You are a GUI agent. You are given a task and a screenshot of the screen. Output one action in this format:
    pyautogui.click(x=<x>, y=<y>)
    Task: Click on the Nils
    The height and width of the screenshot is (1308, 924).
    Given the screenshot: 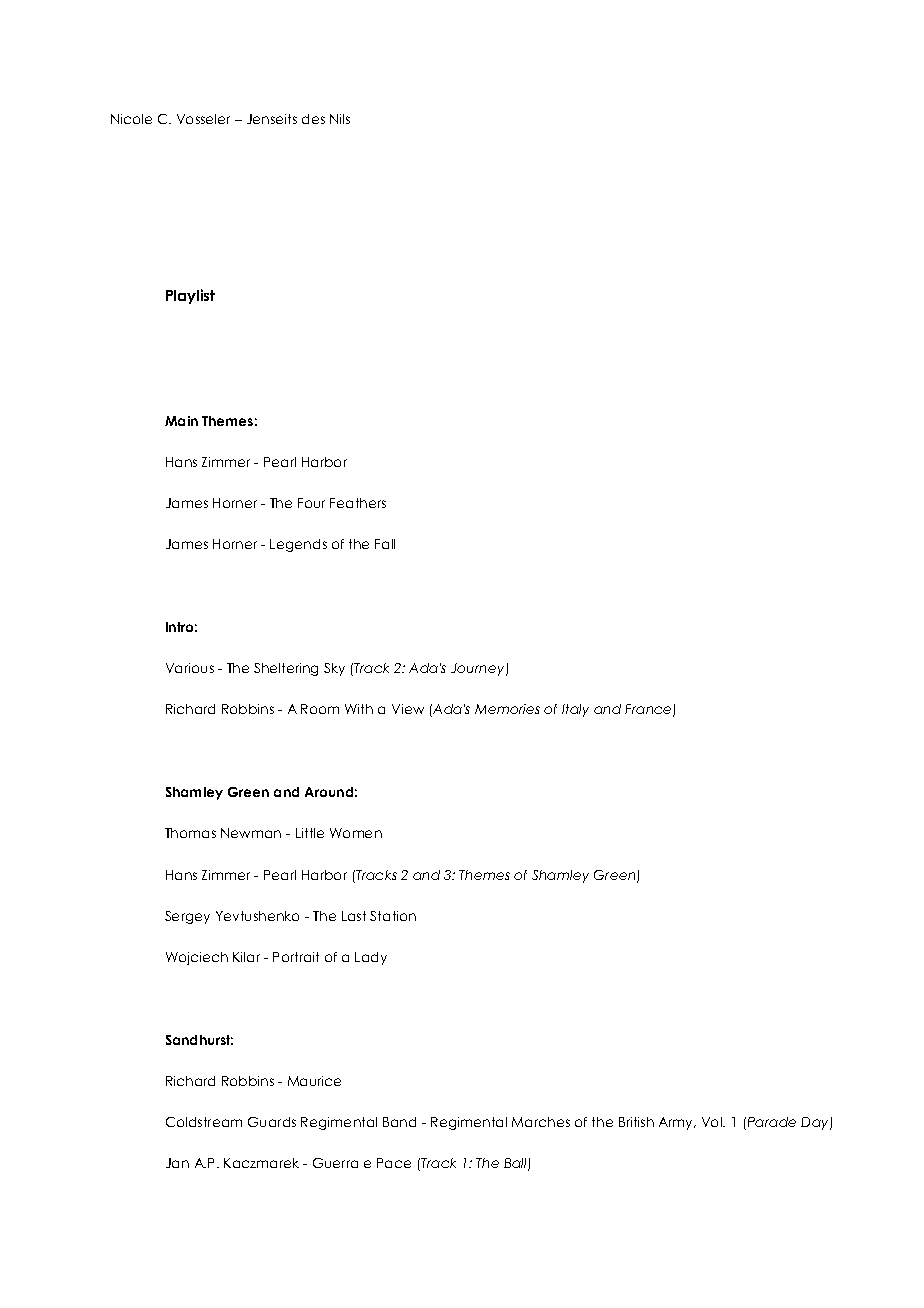 What is the action you would take?
    pyautogui.click(x=340, y=119)
